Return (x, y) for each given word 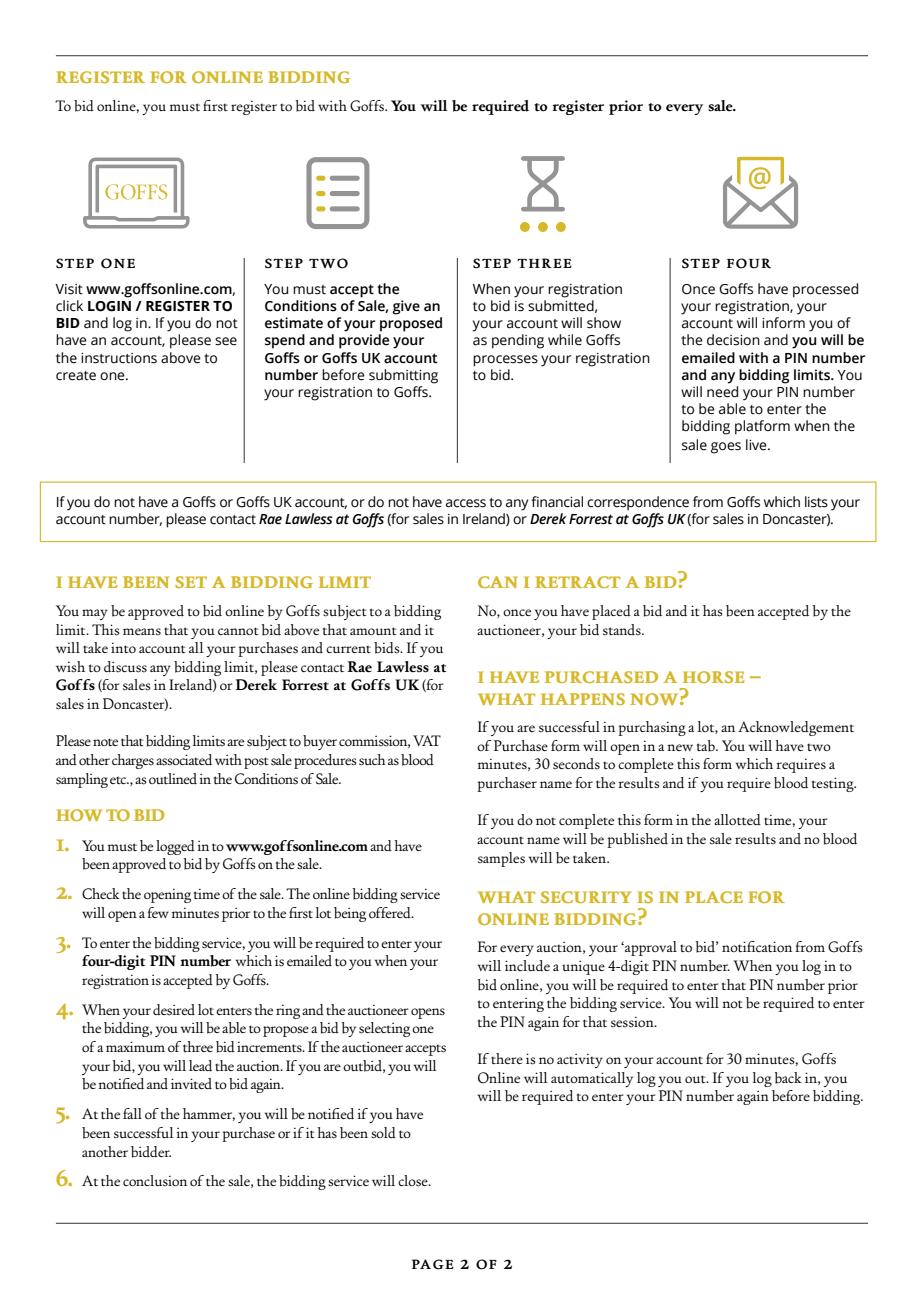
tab (707, 746)
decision (733, 340)
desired (174, 1010)
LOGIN (109, 306)
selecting (384, 1029)
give (406, 307)
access (466, 503)
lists (816, 502)
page (433, 1264)
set (191, 582)
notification (757, 946)
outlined (173, 778)
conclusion (155, 1181)
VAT (427, 740)
